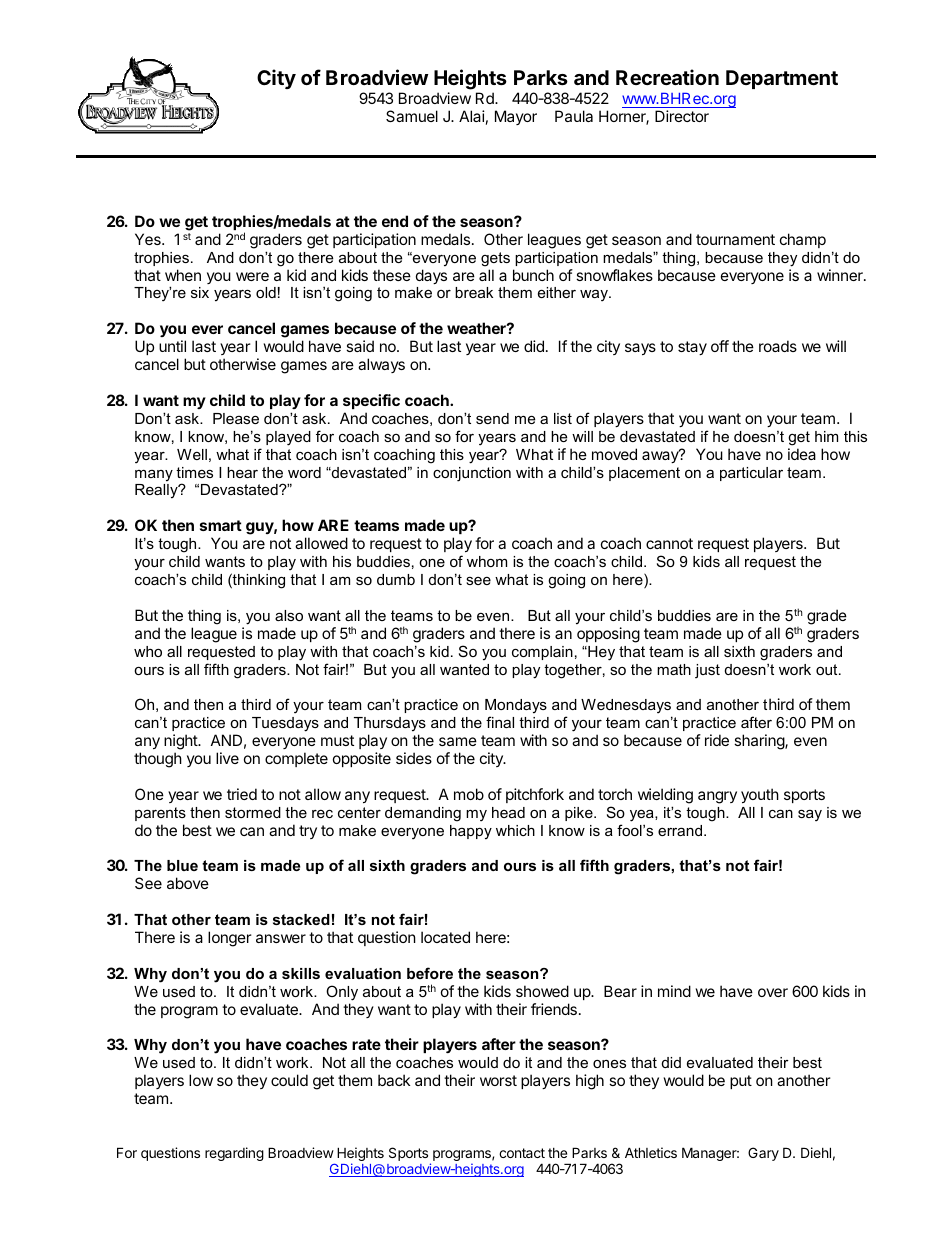 The image size is (952, 1233). Describe the element at coordinates (760, 795) in the screenshot. I see `youth` at that location.
